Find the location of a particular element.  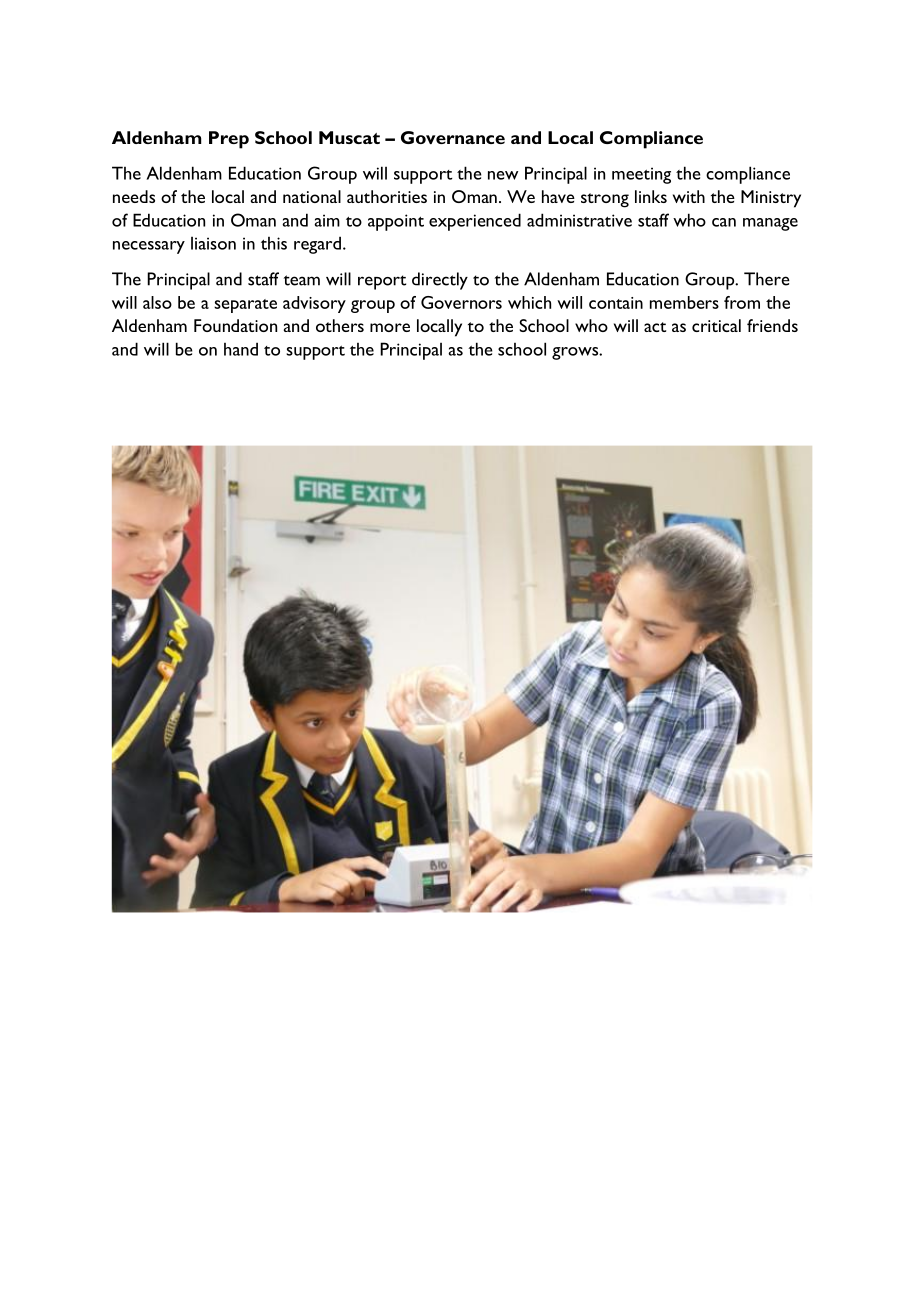

meeting is located at coordinates (641, 175).
